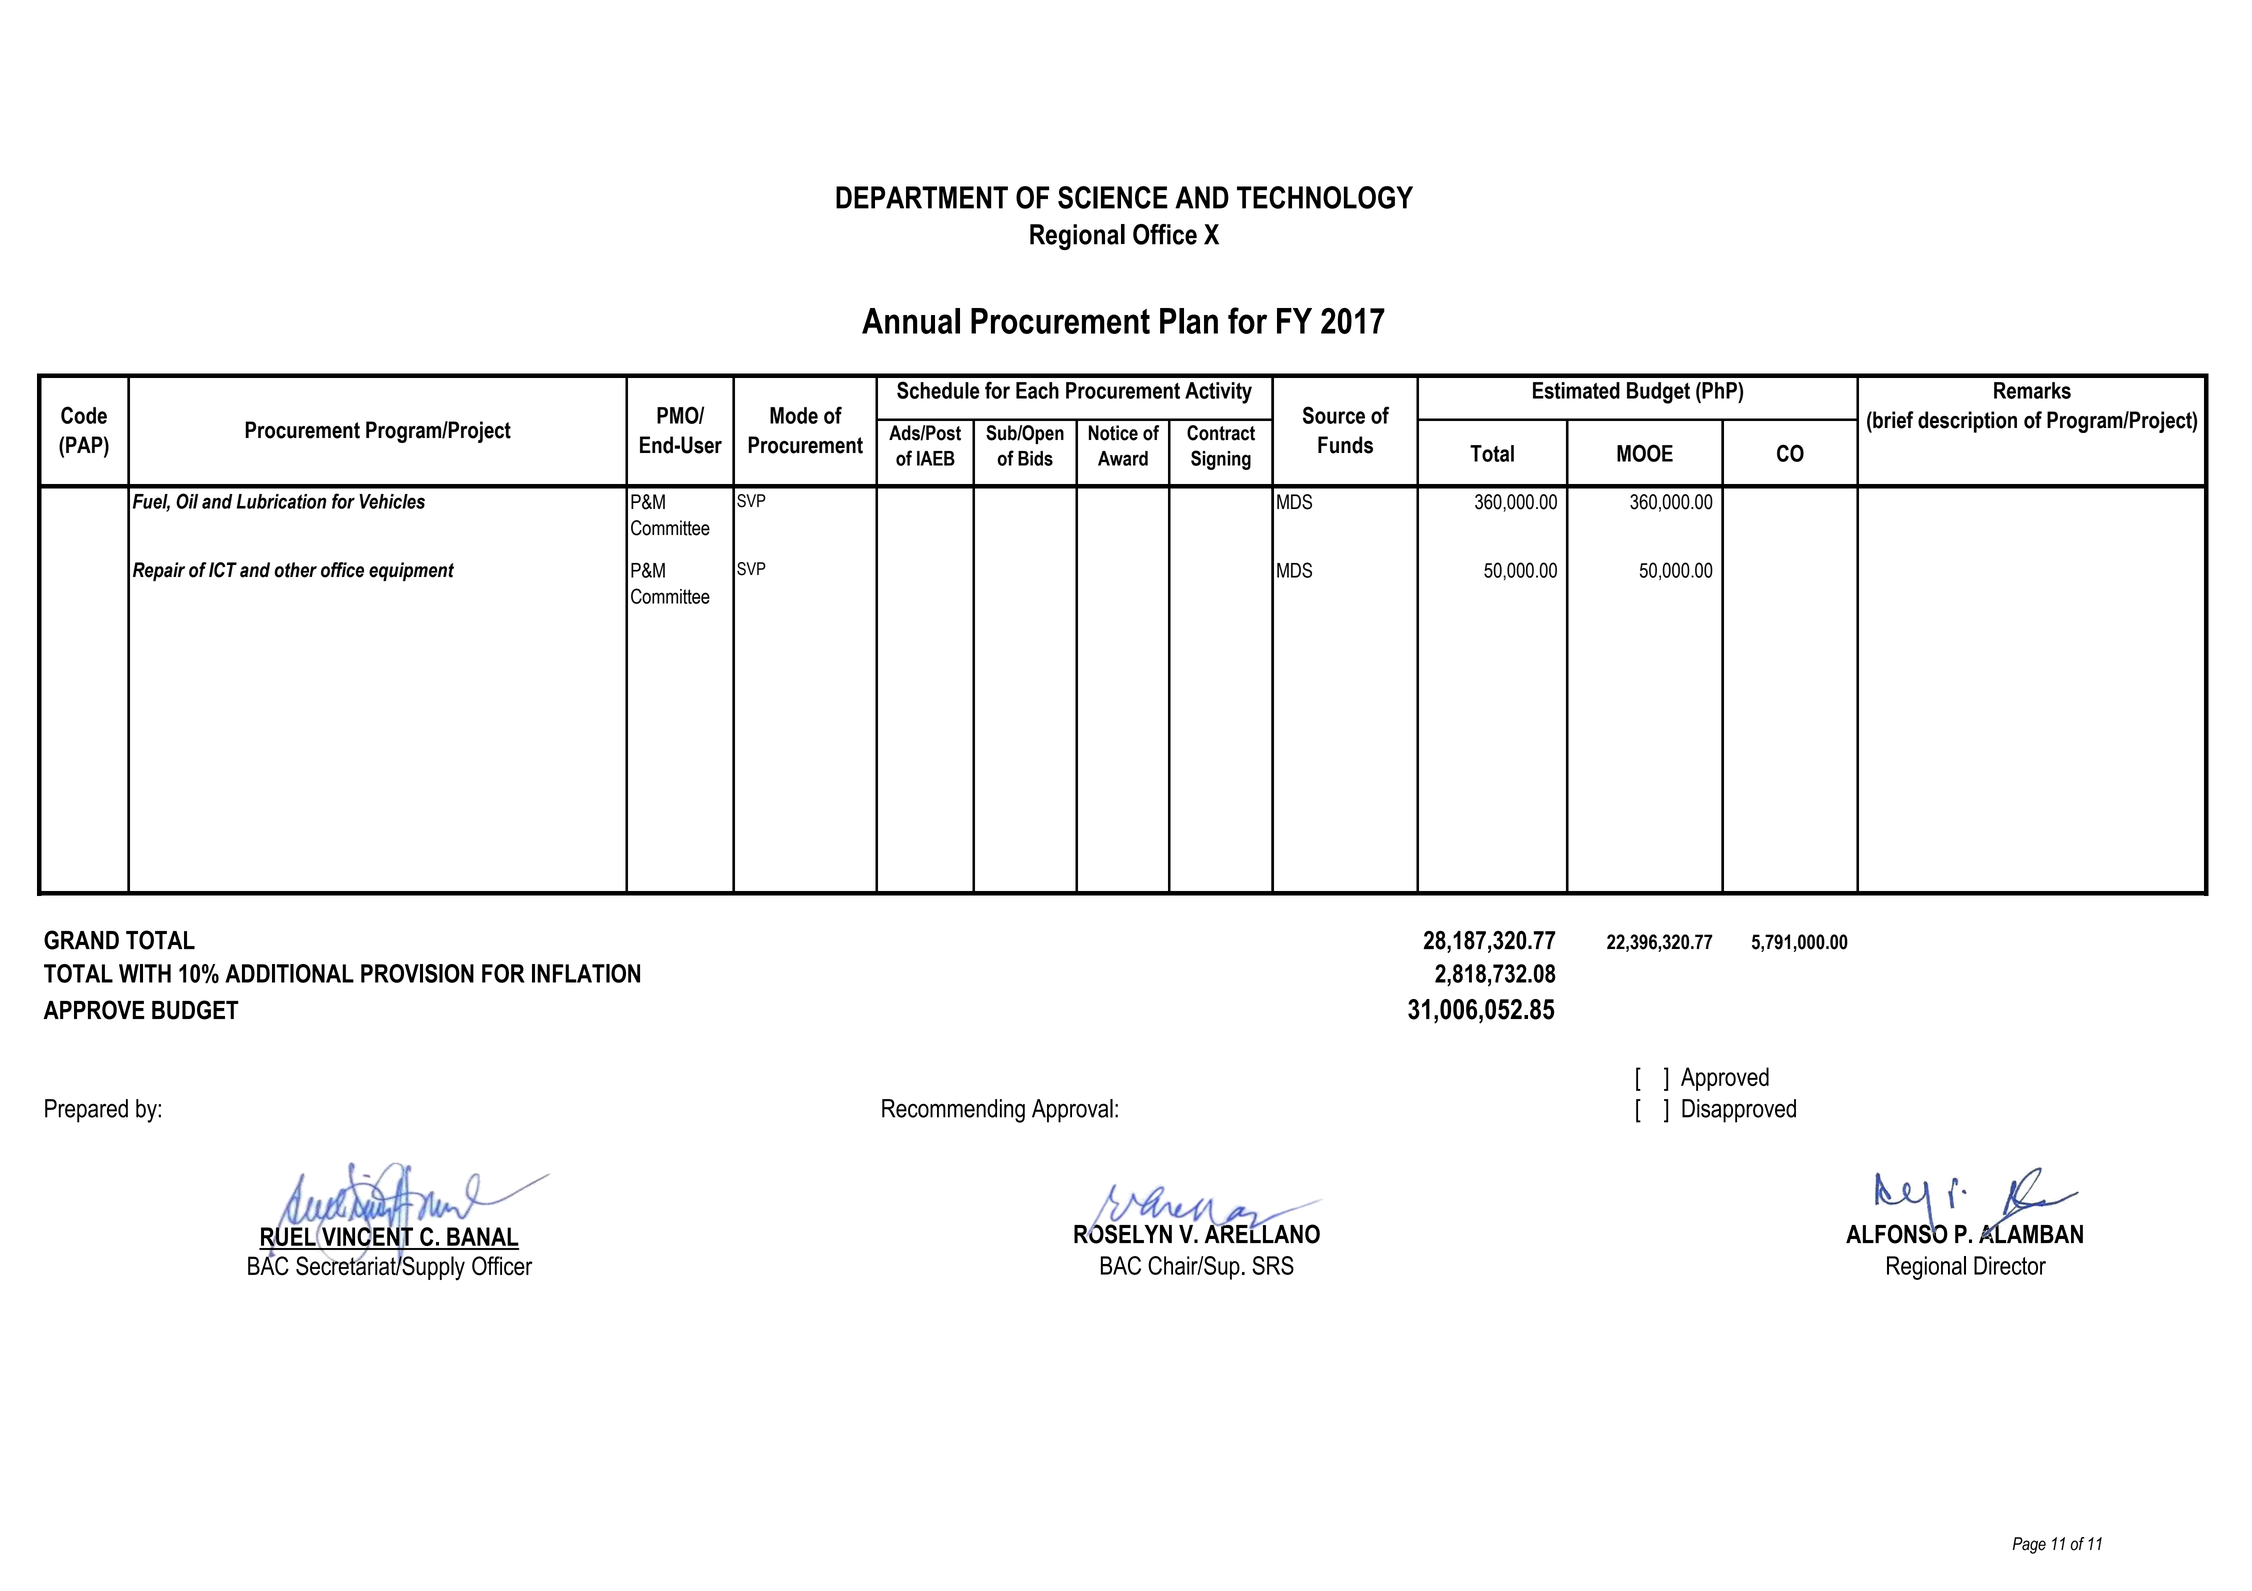  Describe the element at coordinates (84, 415) in the page. I see `Code` at that location.
